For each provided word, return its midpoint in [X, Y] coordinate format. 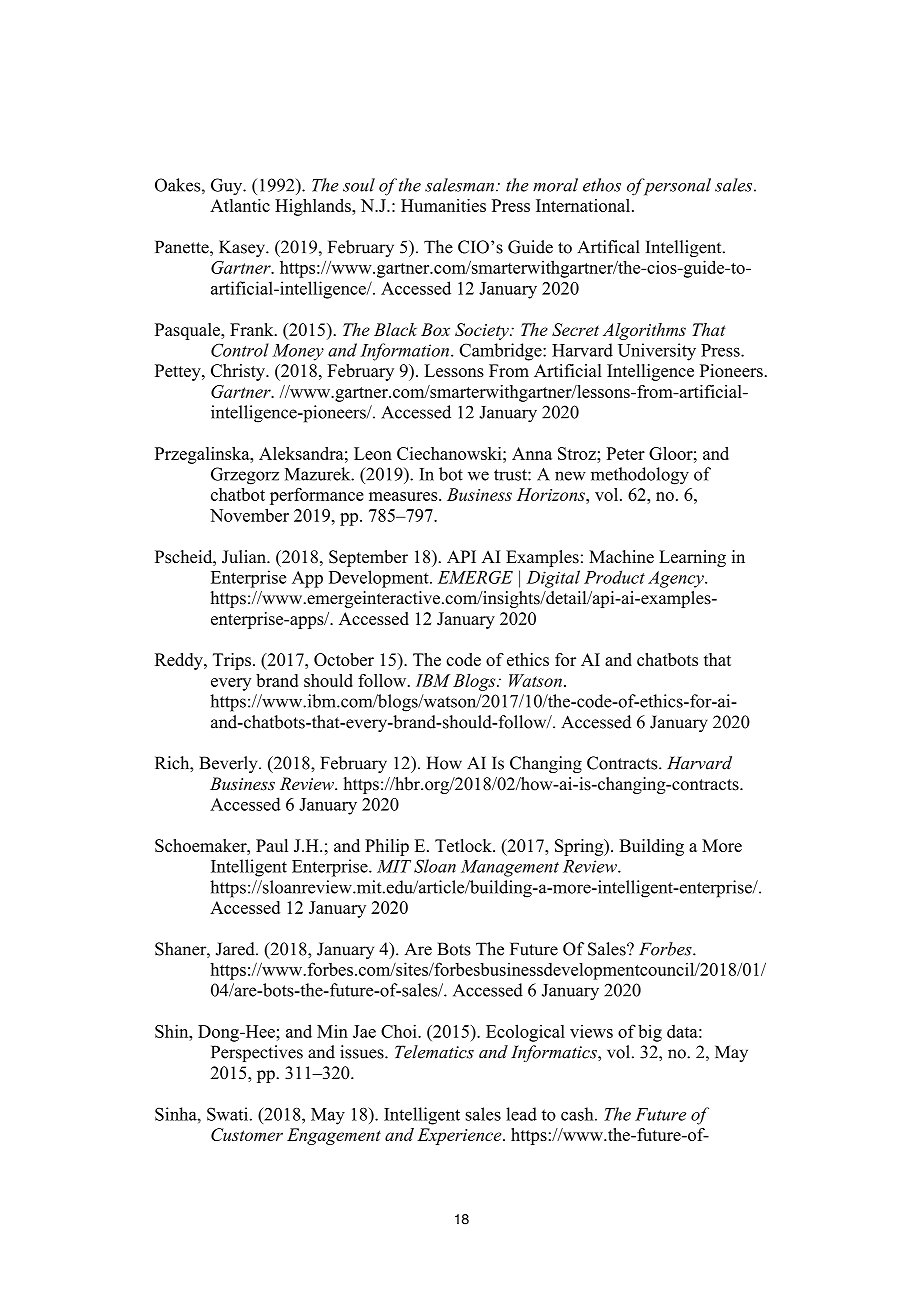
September [368, 558]
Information [406, 352]
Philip [387, 847]
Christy [239, 372]
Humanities [443, 205]
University [657, 352]
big [650, 1033]
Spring [580, 847]
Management [510, 868]
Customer [247, 1134]
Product [614, 577]
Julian [245, 557]
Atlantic [240, 205]
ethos [602, 185]
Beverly [230, 764]
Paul [272, 845]
